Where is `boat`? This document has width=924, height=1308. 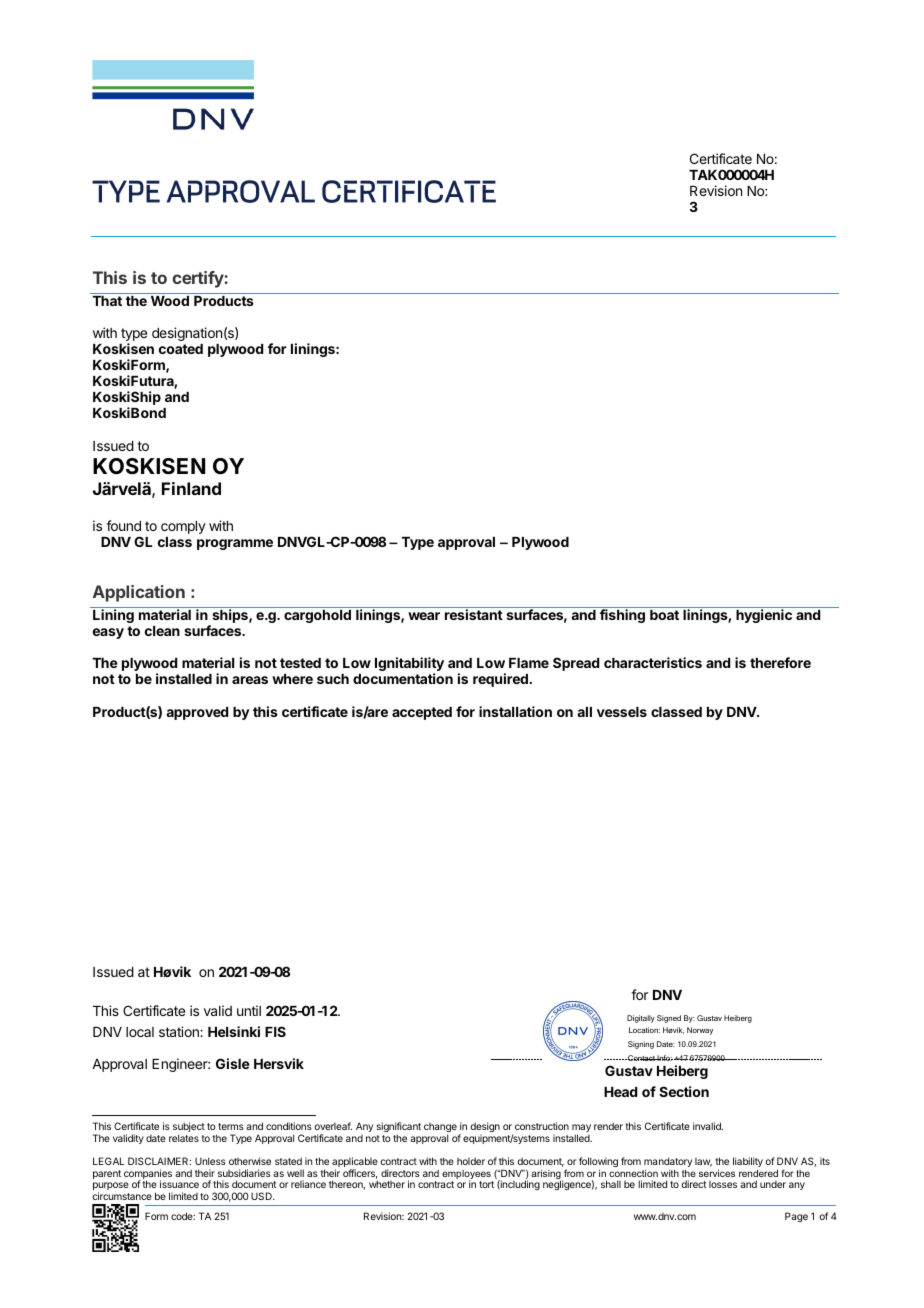
boat is located at coordinates (664, 615).
